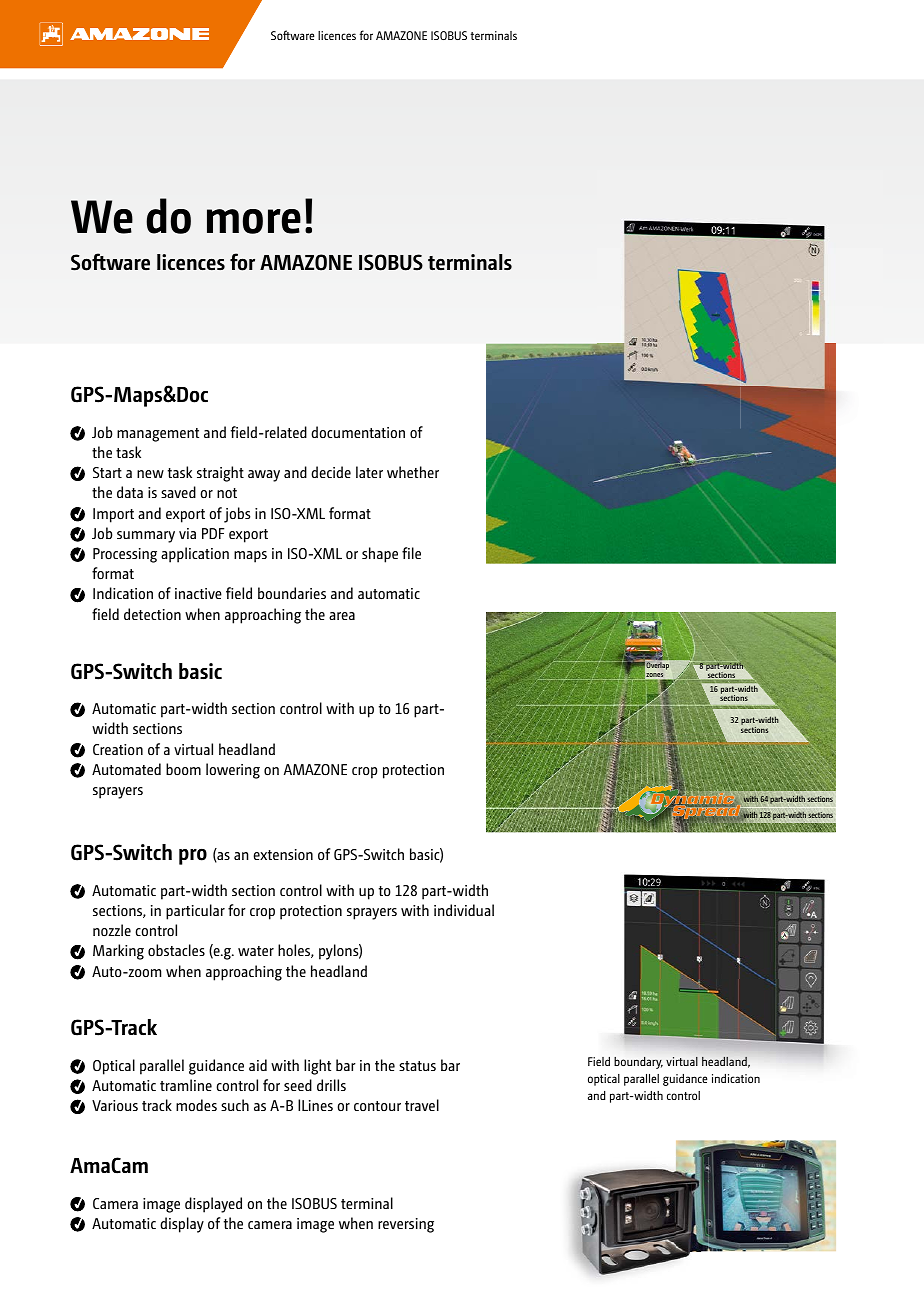 Image resolution: width=924 pixels, height=1308 pixels. I want to click on whether, so click(413, 472).
